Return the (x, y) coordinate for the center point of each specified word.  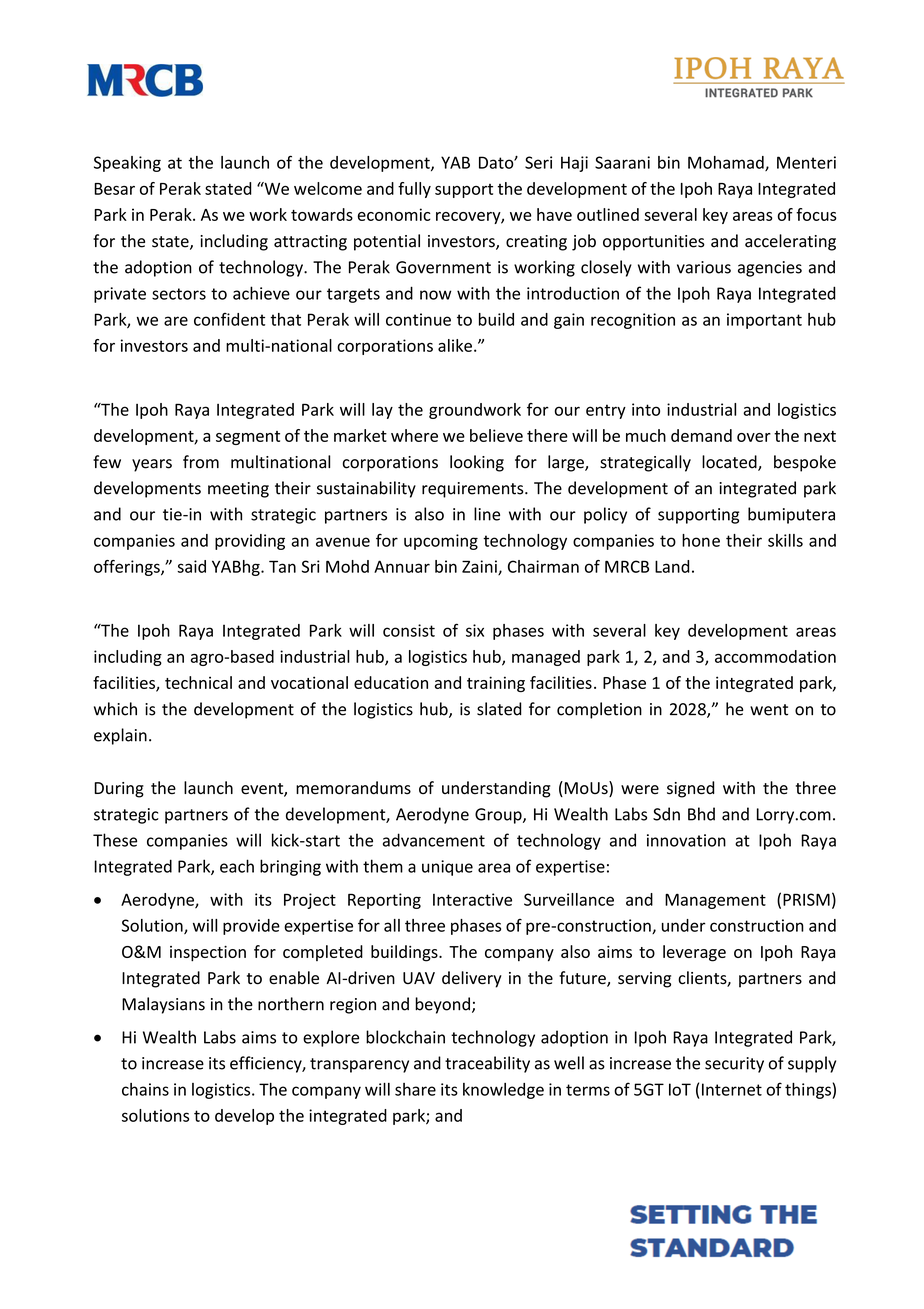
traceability (487, 1064)
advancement (434, 840)
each (237, 866)
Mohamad (727, 163)
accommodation (775, 656)
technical (198, 682)
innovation (686, 840)
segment (248, 438)
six (475, 630)
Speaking (127, 164)
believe (496, 435)
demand (701, 435)
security (734, 1065)
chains (145, 1089)
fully (414, 190)
